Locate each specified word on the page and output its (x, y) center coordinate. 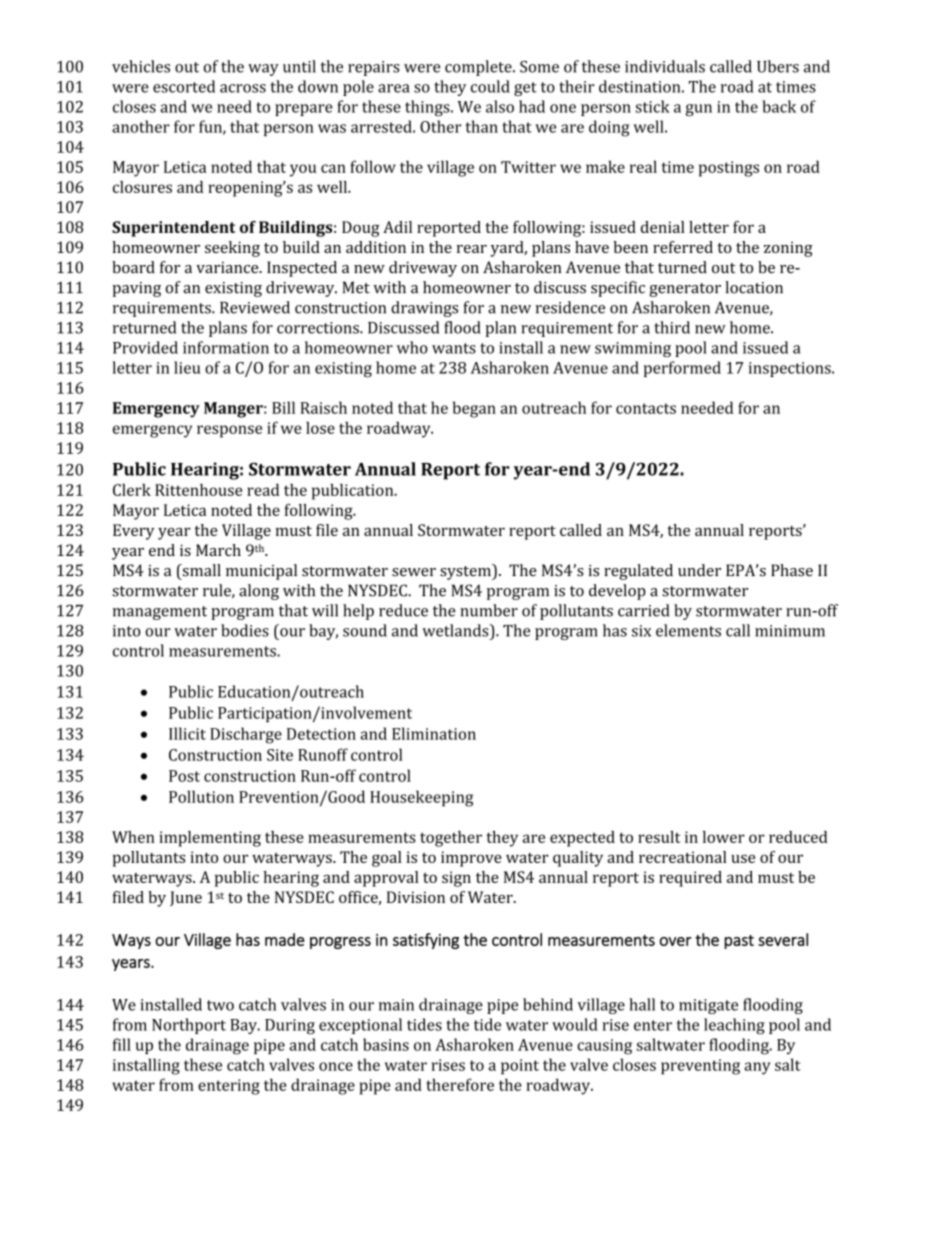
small (200, 570)
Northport (189, 1026)
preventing (700, 1067)
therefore (460, 1084)
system (466, 572)
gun (699, 110)
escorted (184, 86)
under (699, 570)
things (428, 108)
